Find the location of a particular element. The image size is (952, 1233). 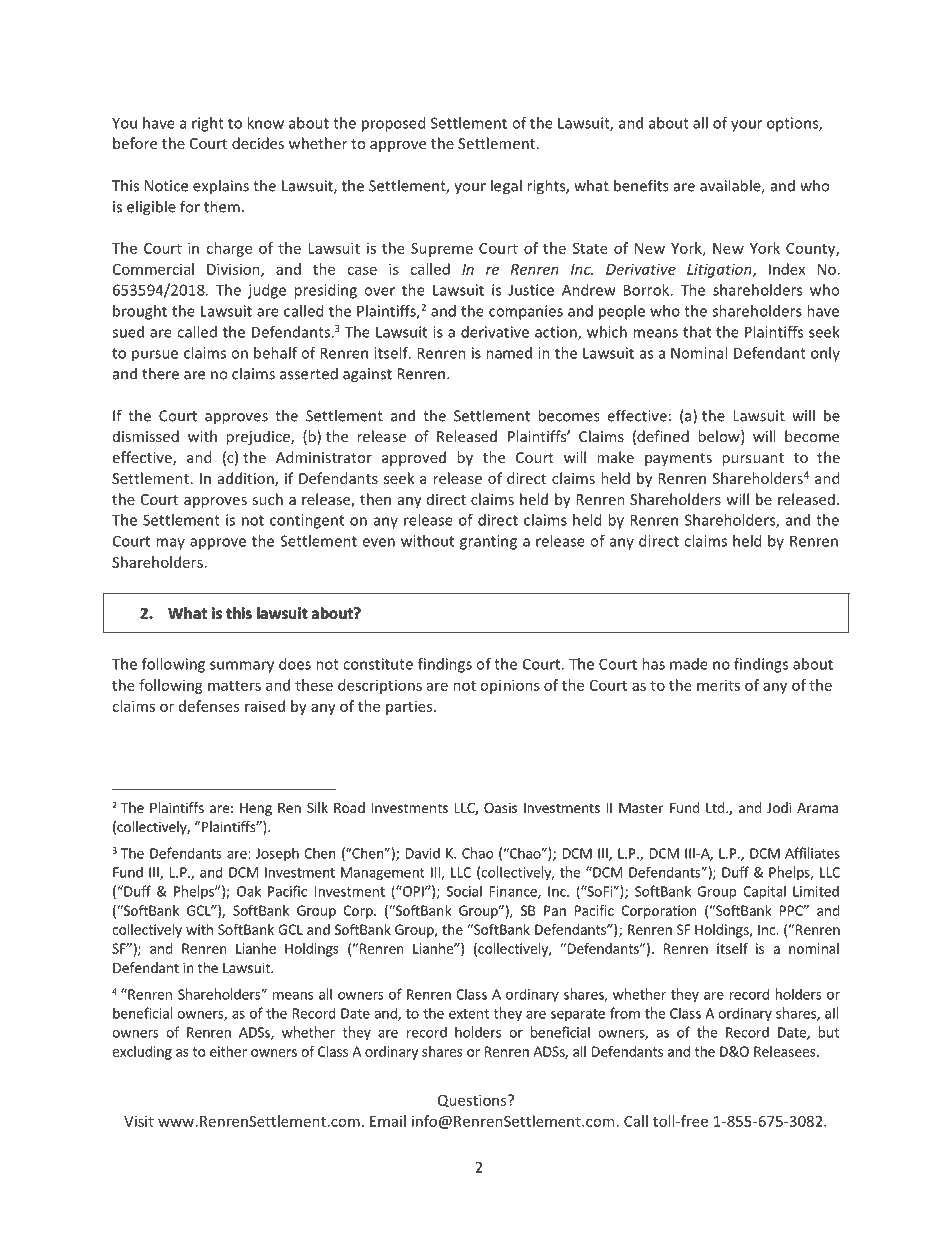

Social is located at coordinates (464, 891).
